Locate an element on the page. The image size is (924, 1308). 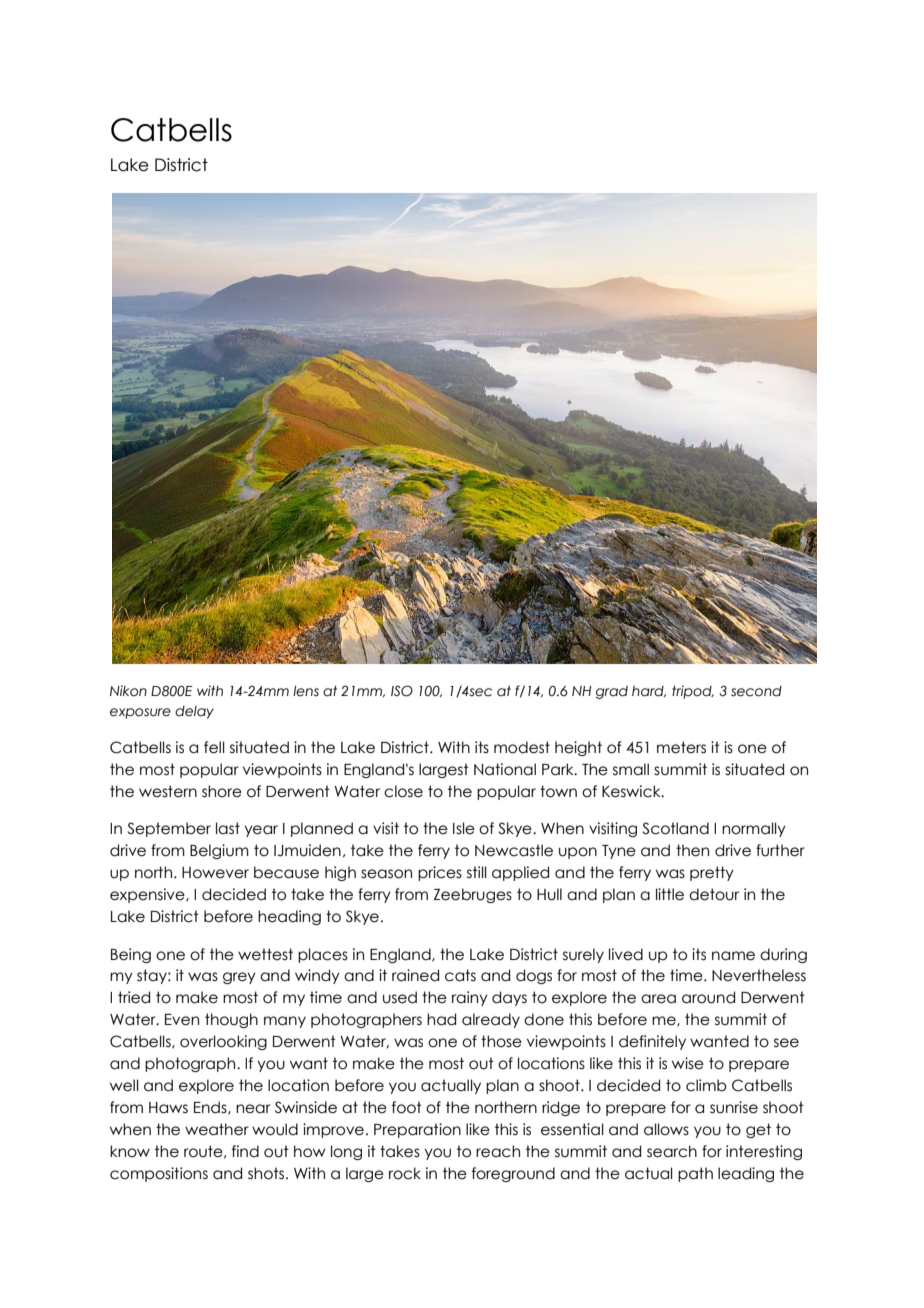
delay is located at coordinates (194, 712).
